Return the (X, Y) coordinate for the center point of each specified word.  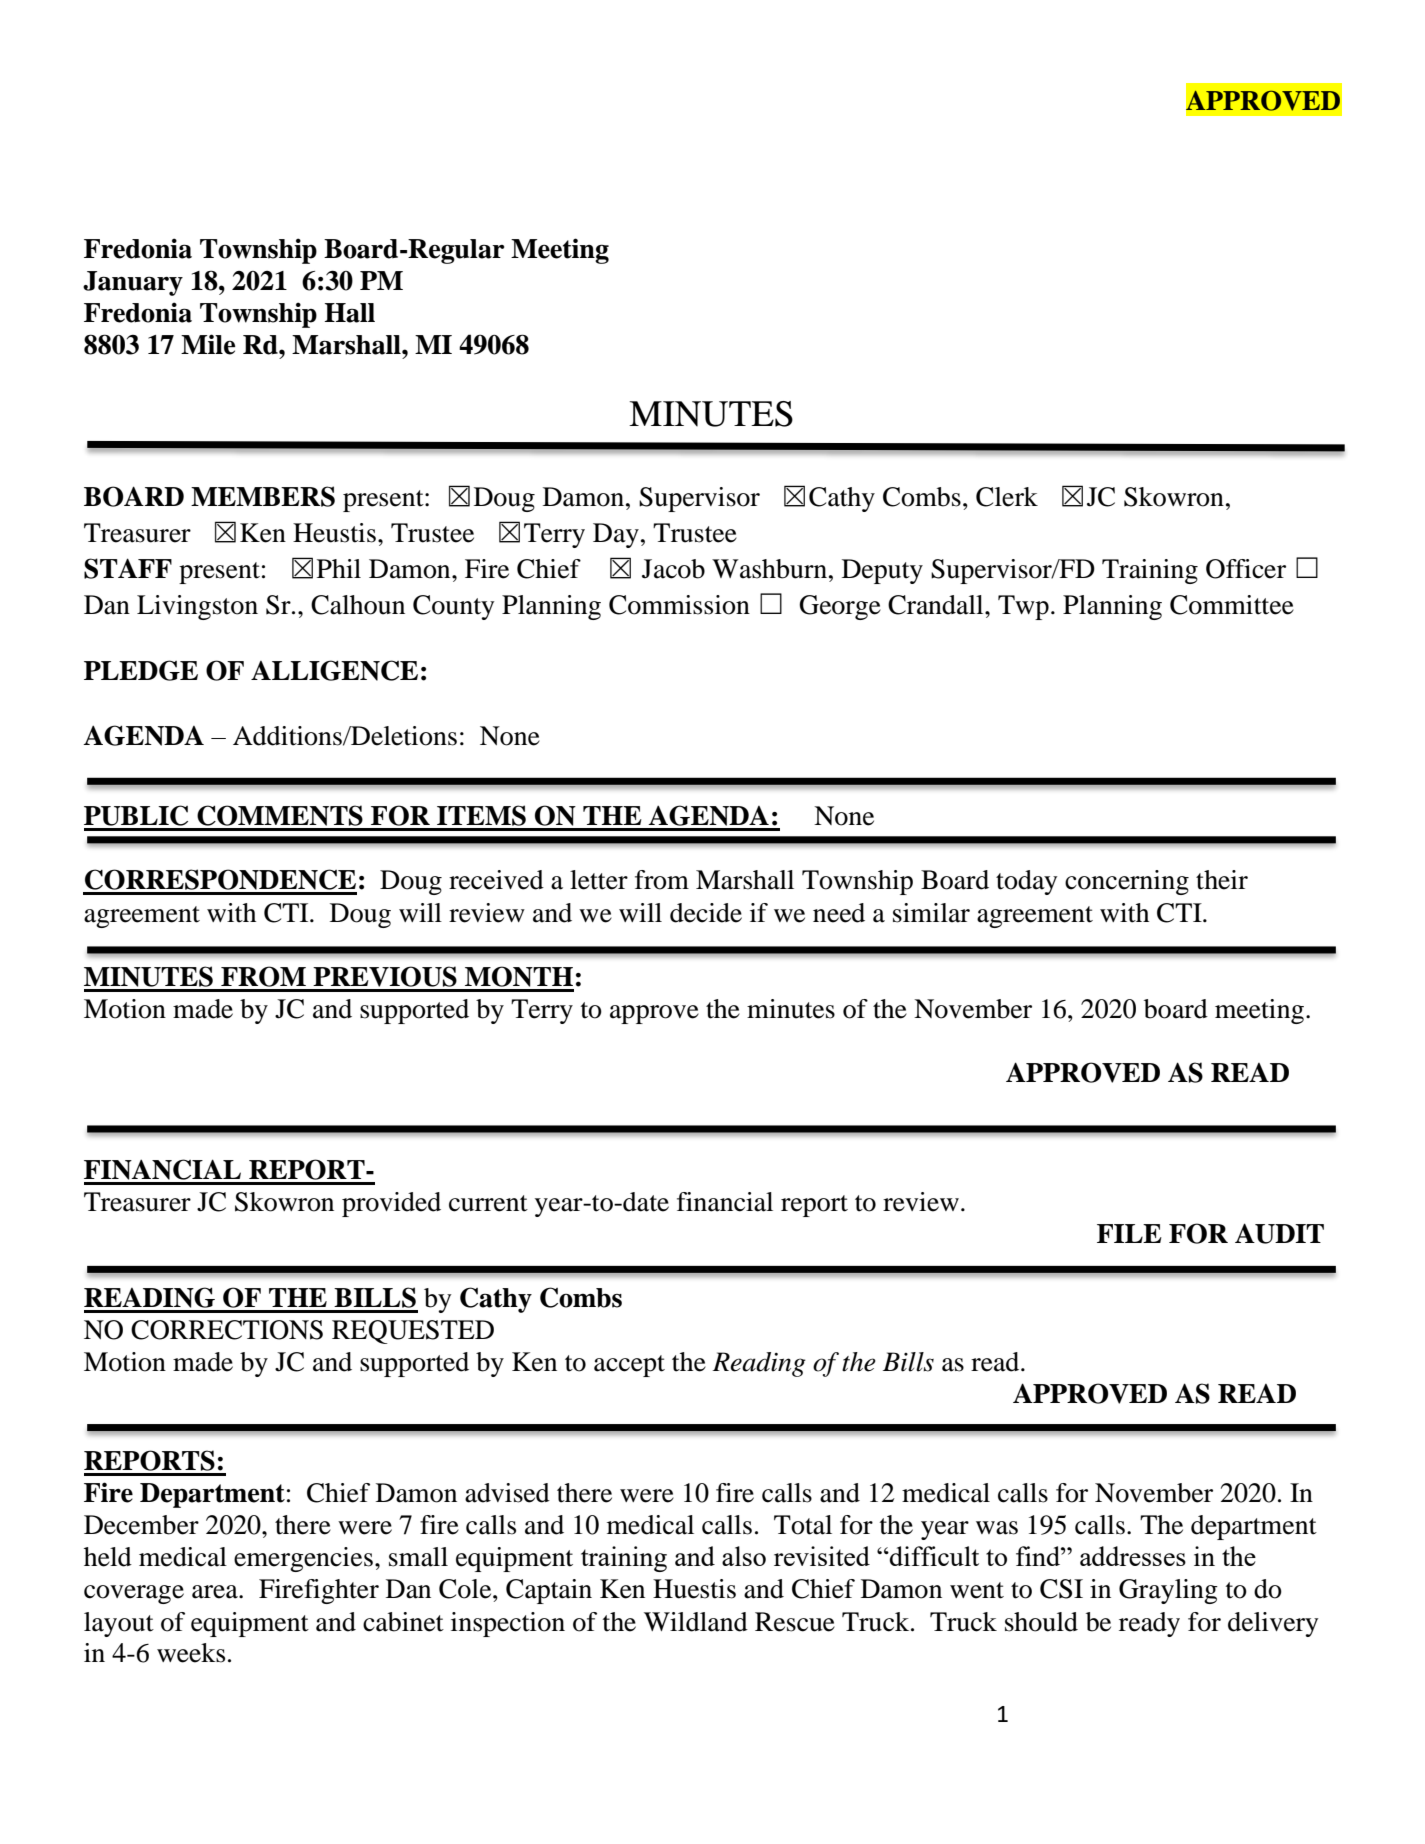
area (216, 1592)
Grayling (1168, 1591)
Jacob (673, 569)
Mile (208, 344)
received (496, 880)
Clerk (1007, 497)
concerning (1127, 882)
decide (706, 913)
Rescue (795, 1622)
